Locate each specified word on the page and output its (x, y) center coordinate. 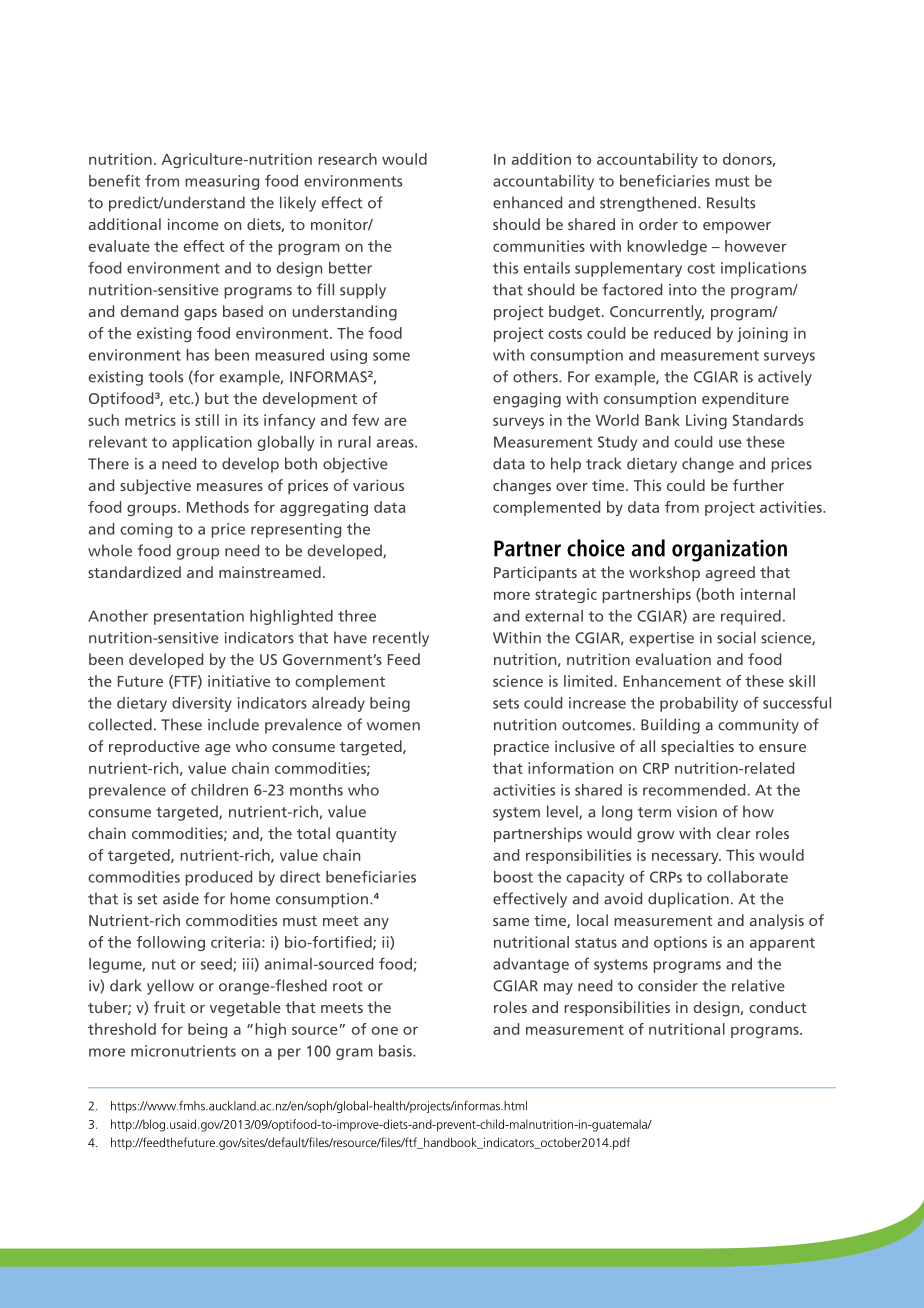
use (730, 443)
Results (731, 202)
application (212, 443)
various (378, 485)
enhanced (527, 202)
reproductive (154, 748)
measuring (222, 182)
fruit (169, 1007)
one (385, 1030)
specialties (697, 747)
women (393, 726)
